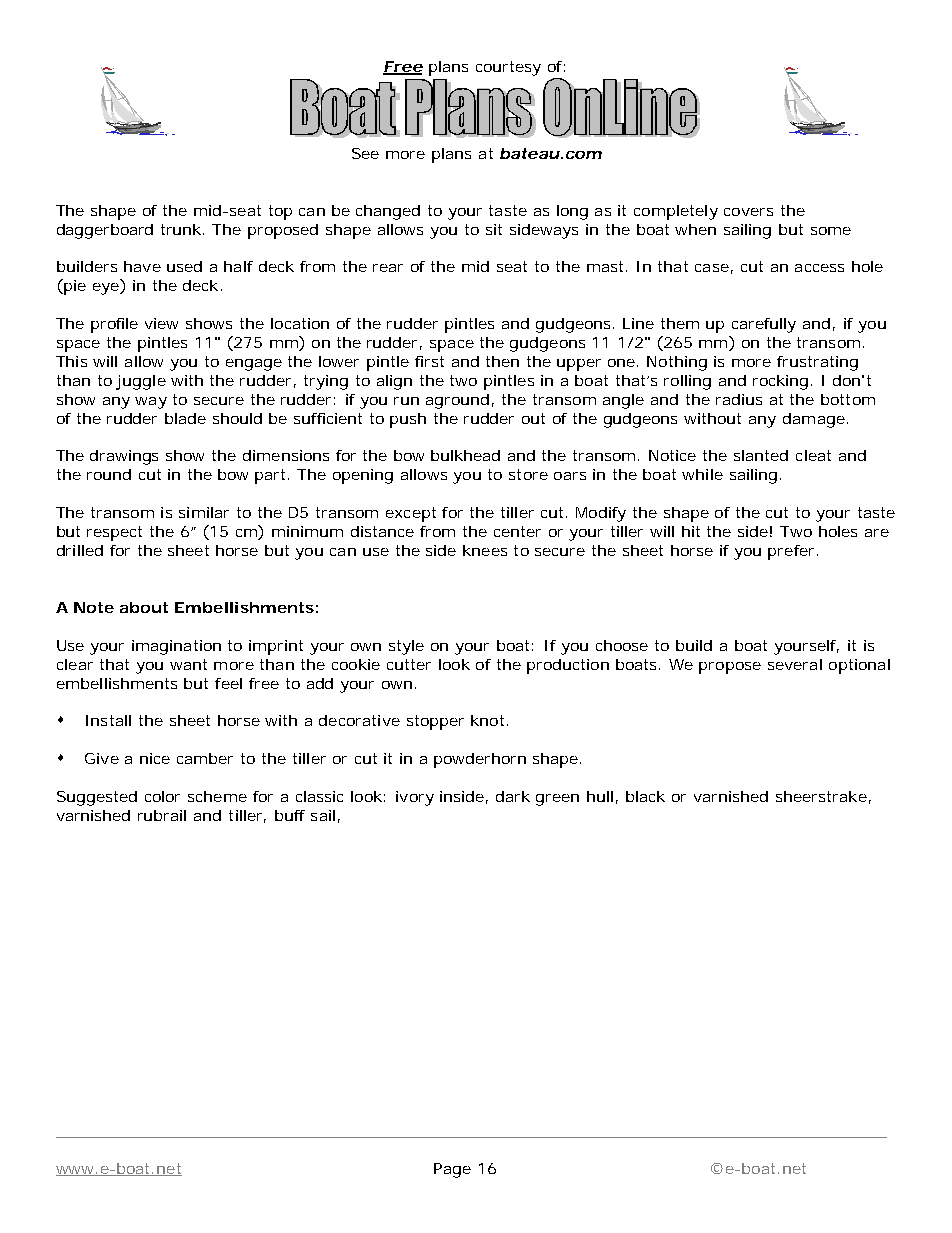  Describe the element at coordinates (465, 455) in the document. I see `bulkhead` at that location.
